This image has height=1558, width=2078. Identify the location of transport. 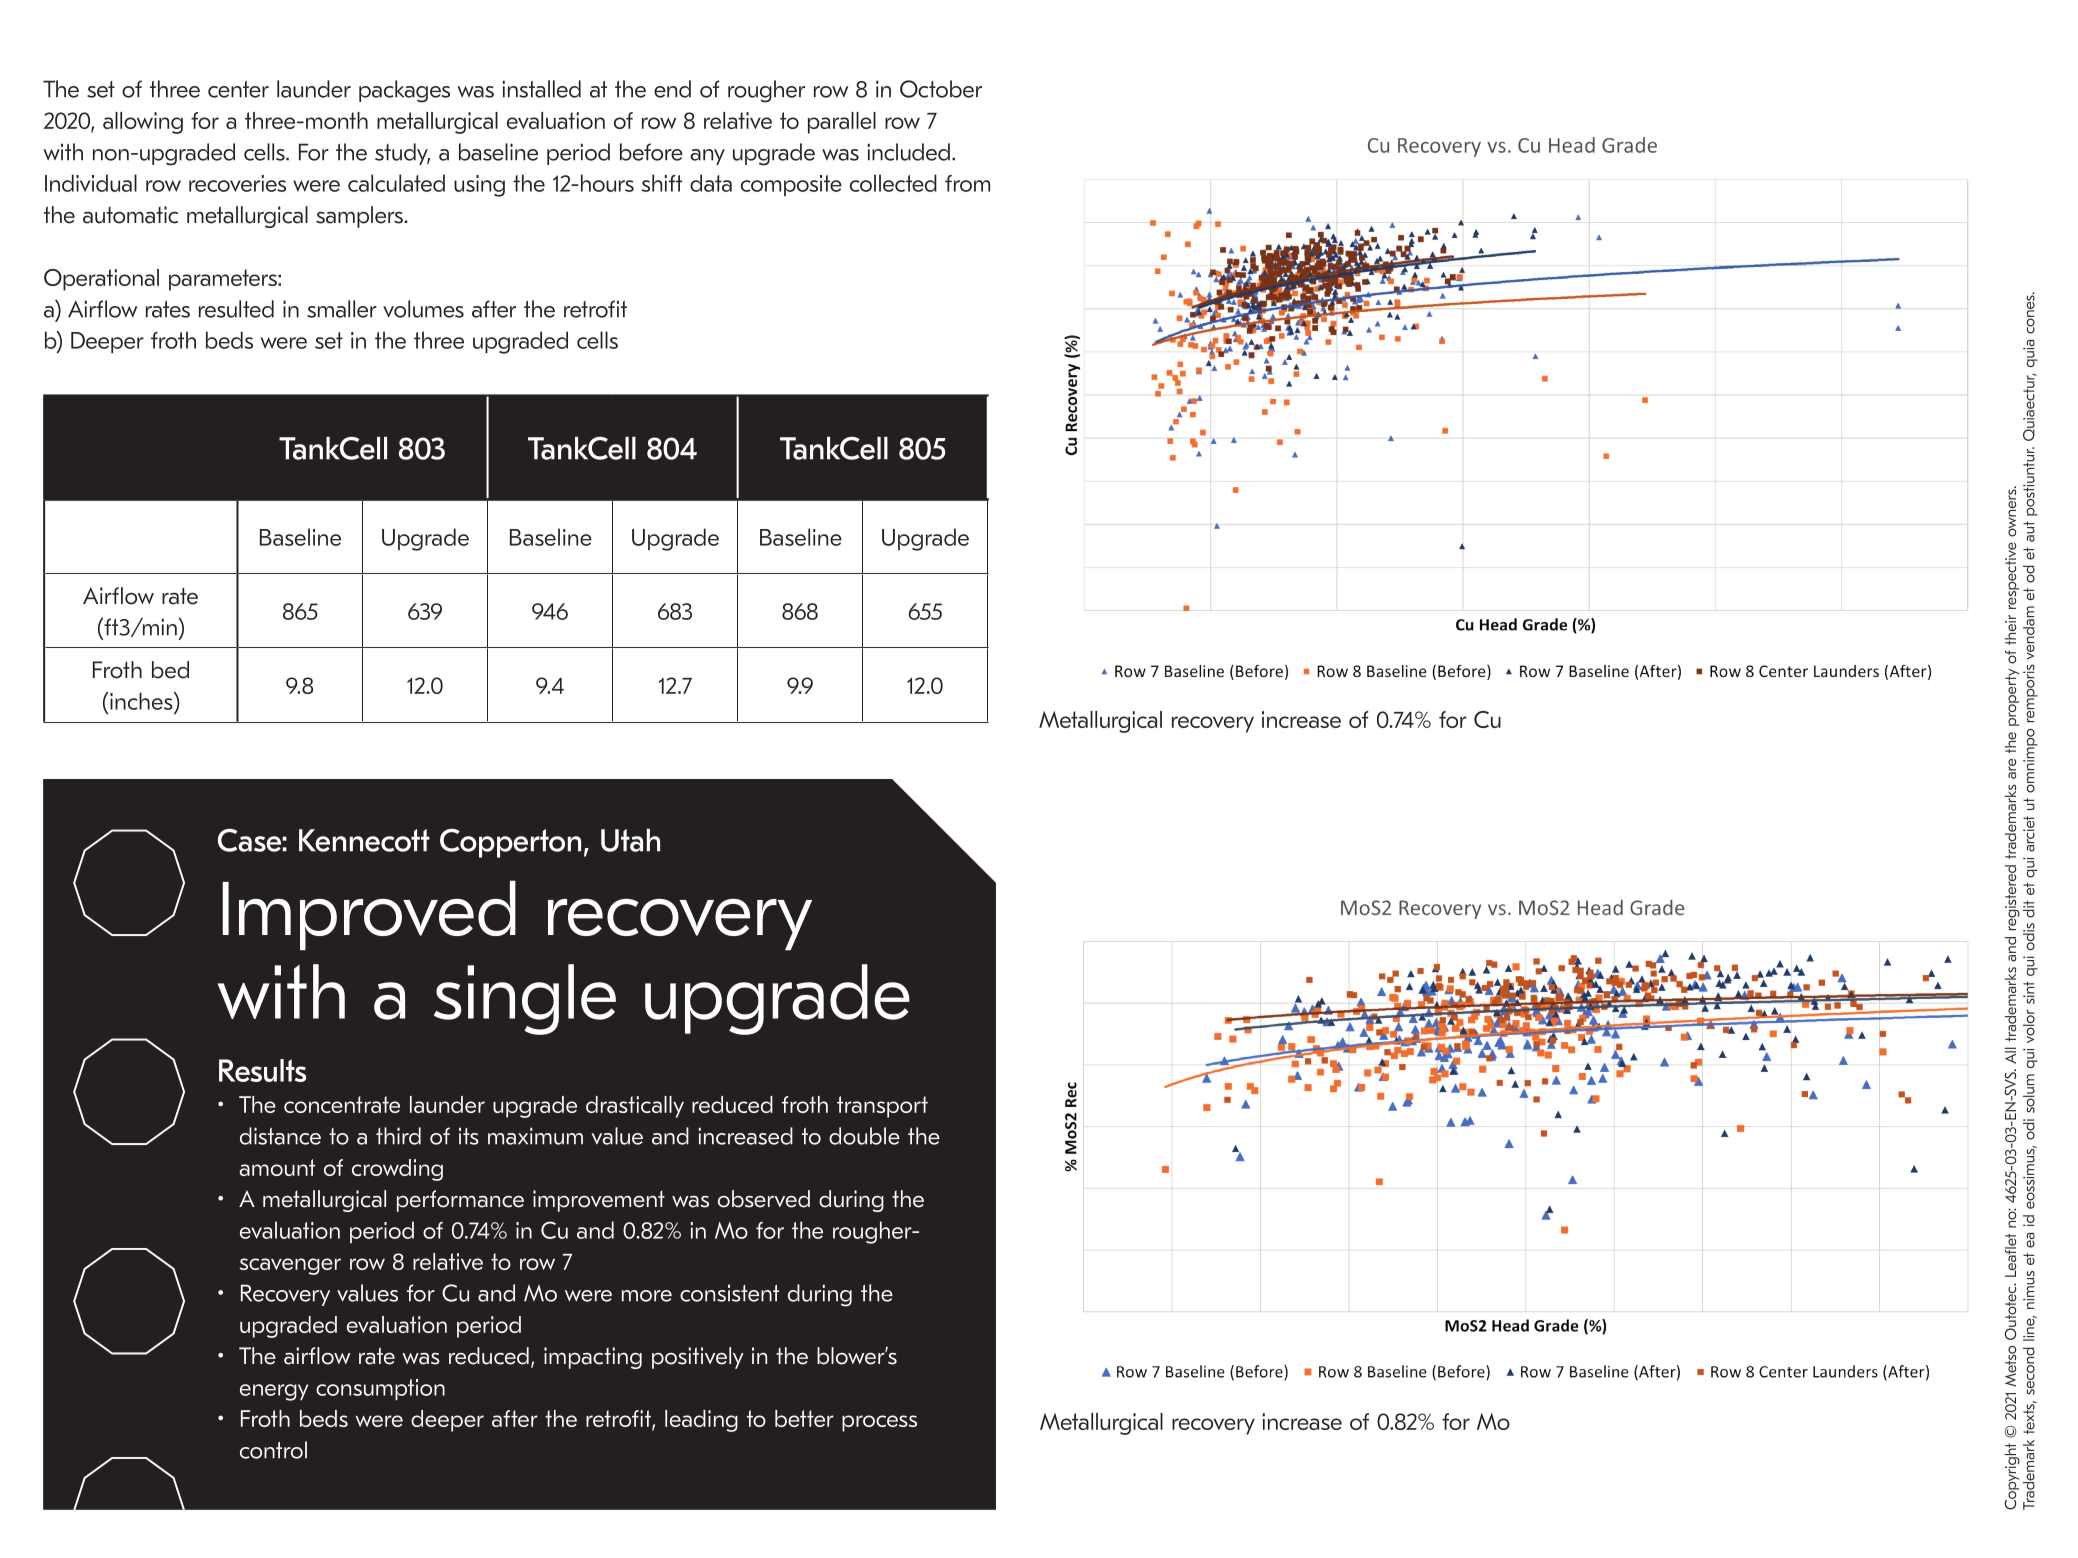
(882, 1107).
